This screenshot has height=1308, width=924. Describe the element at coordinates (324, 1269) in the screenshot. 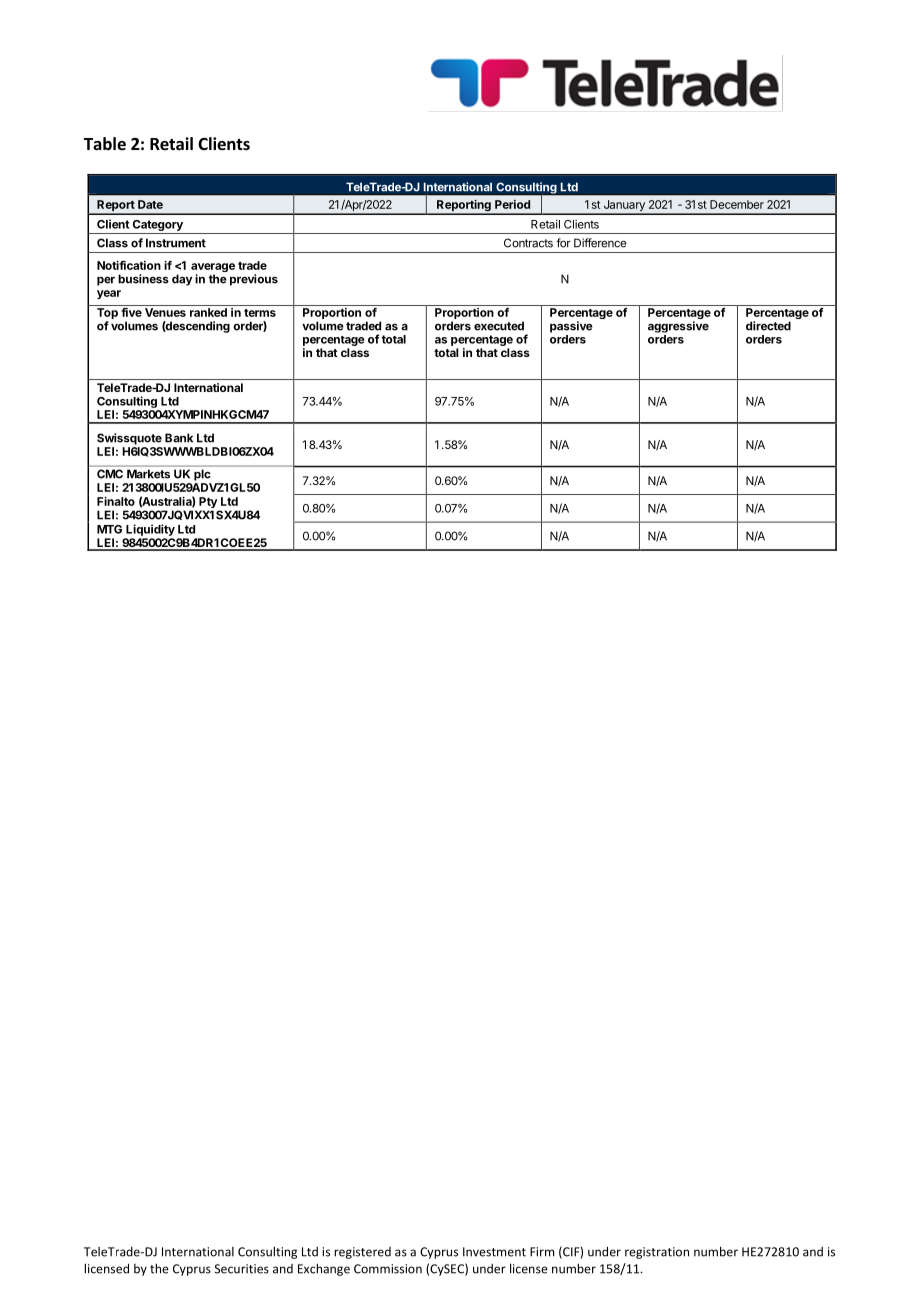

I see `Exchange` at that location.
